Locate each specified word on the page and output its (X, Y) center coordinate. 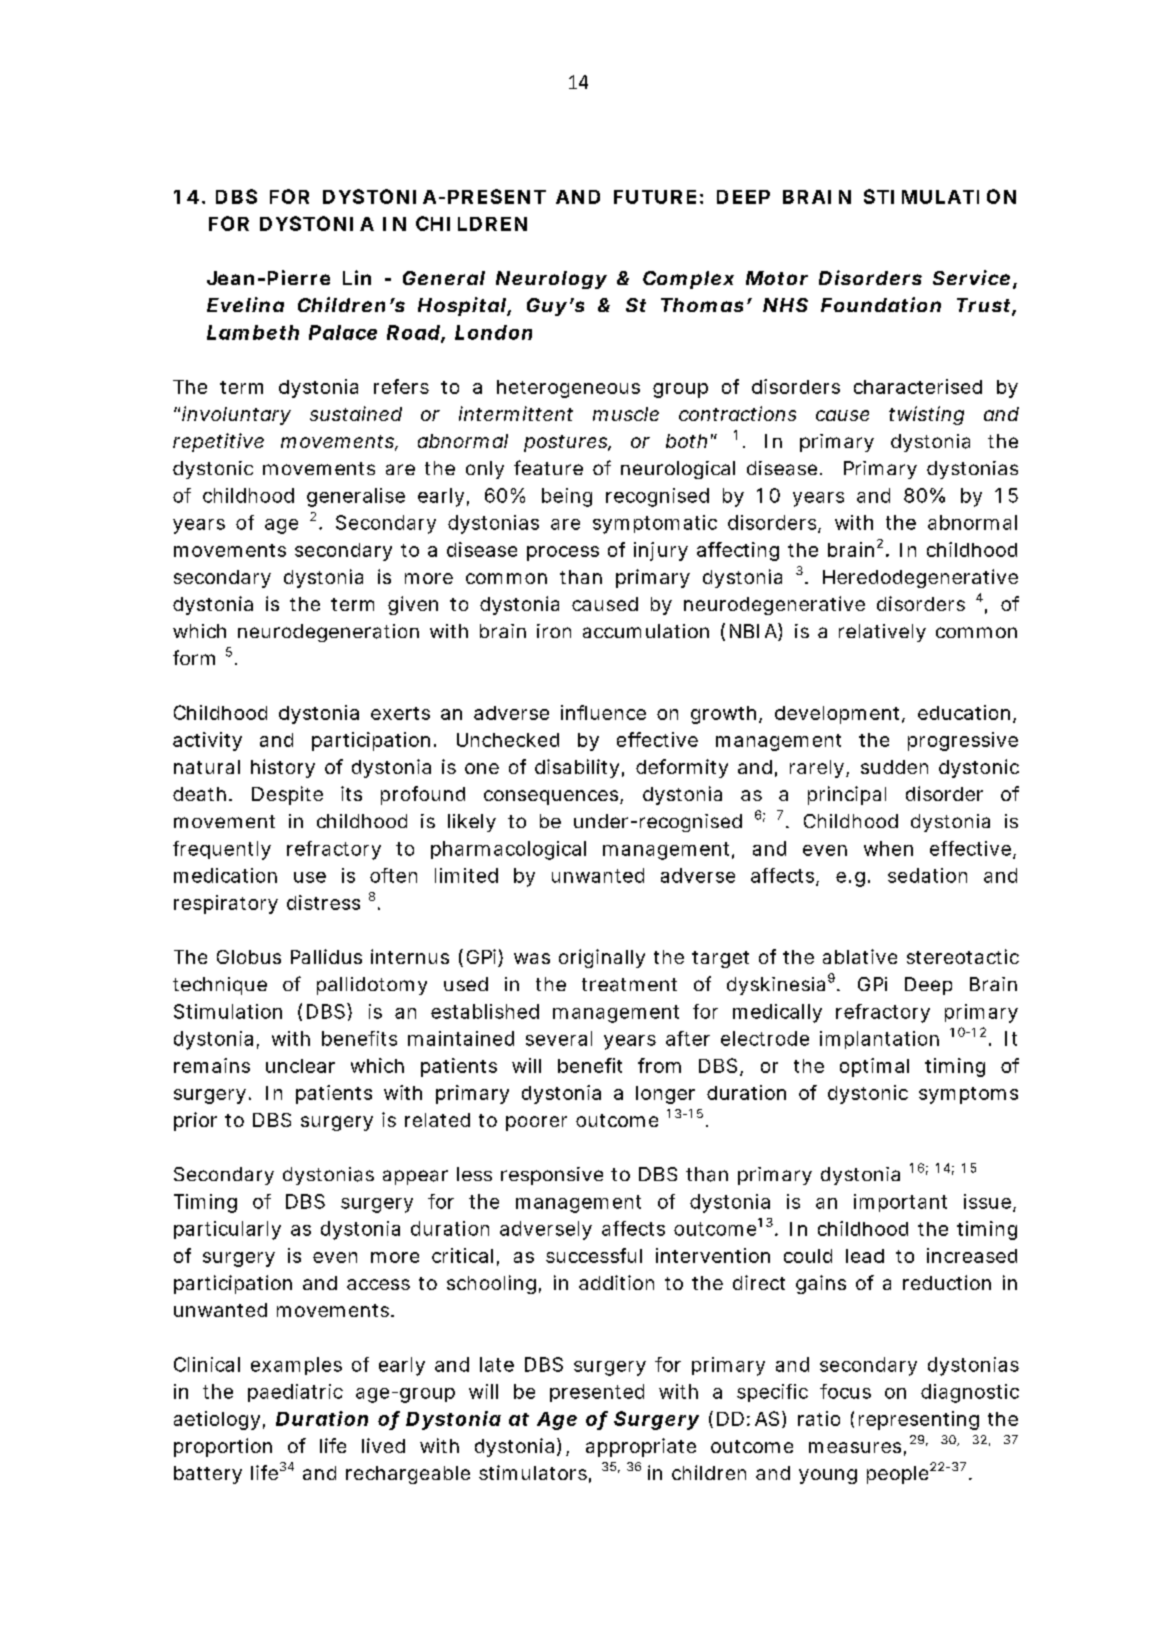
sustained (356, 413)
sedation (927, 875)
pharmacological (508, 850)
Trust (986, 306)
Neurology (551, 280)
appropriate (641, 1447)
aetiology (219, 1420)
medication (225, 875)
